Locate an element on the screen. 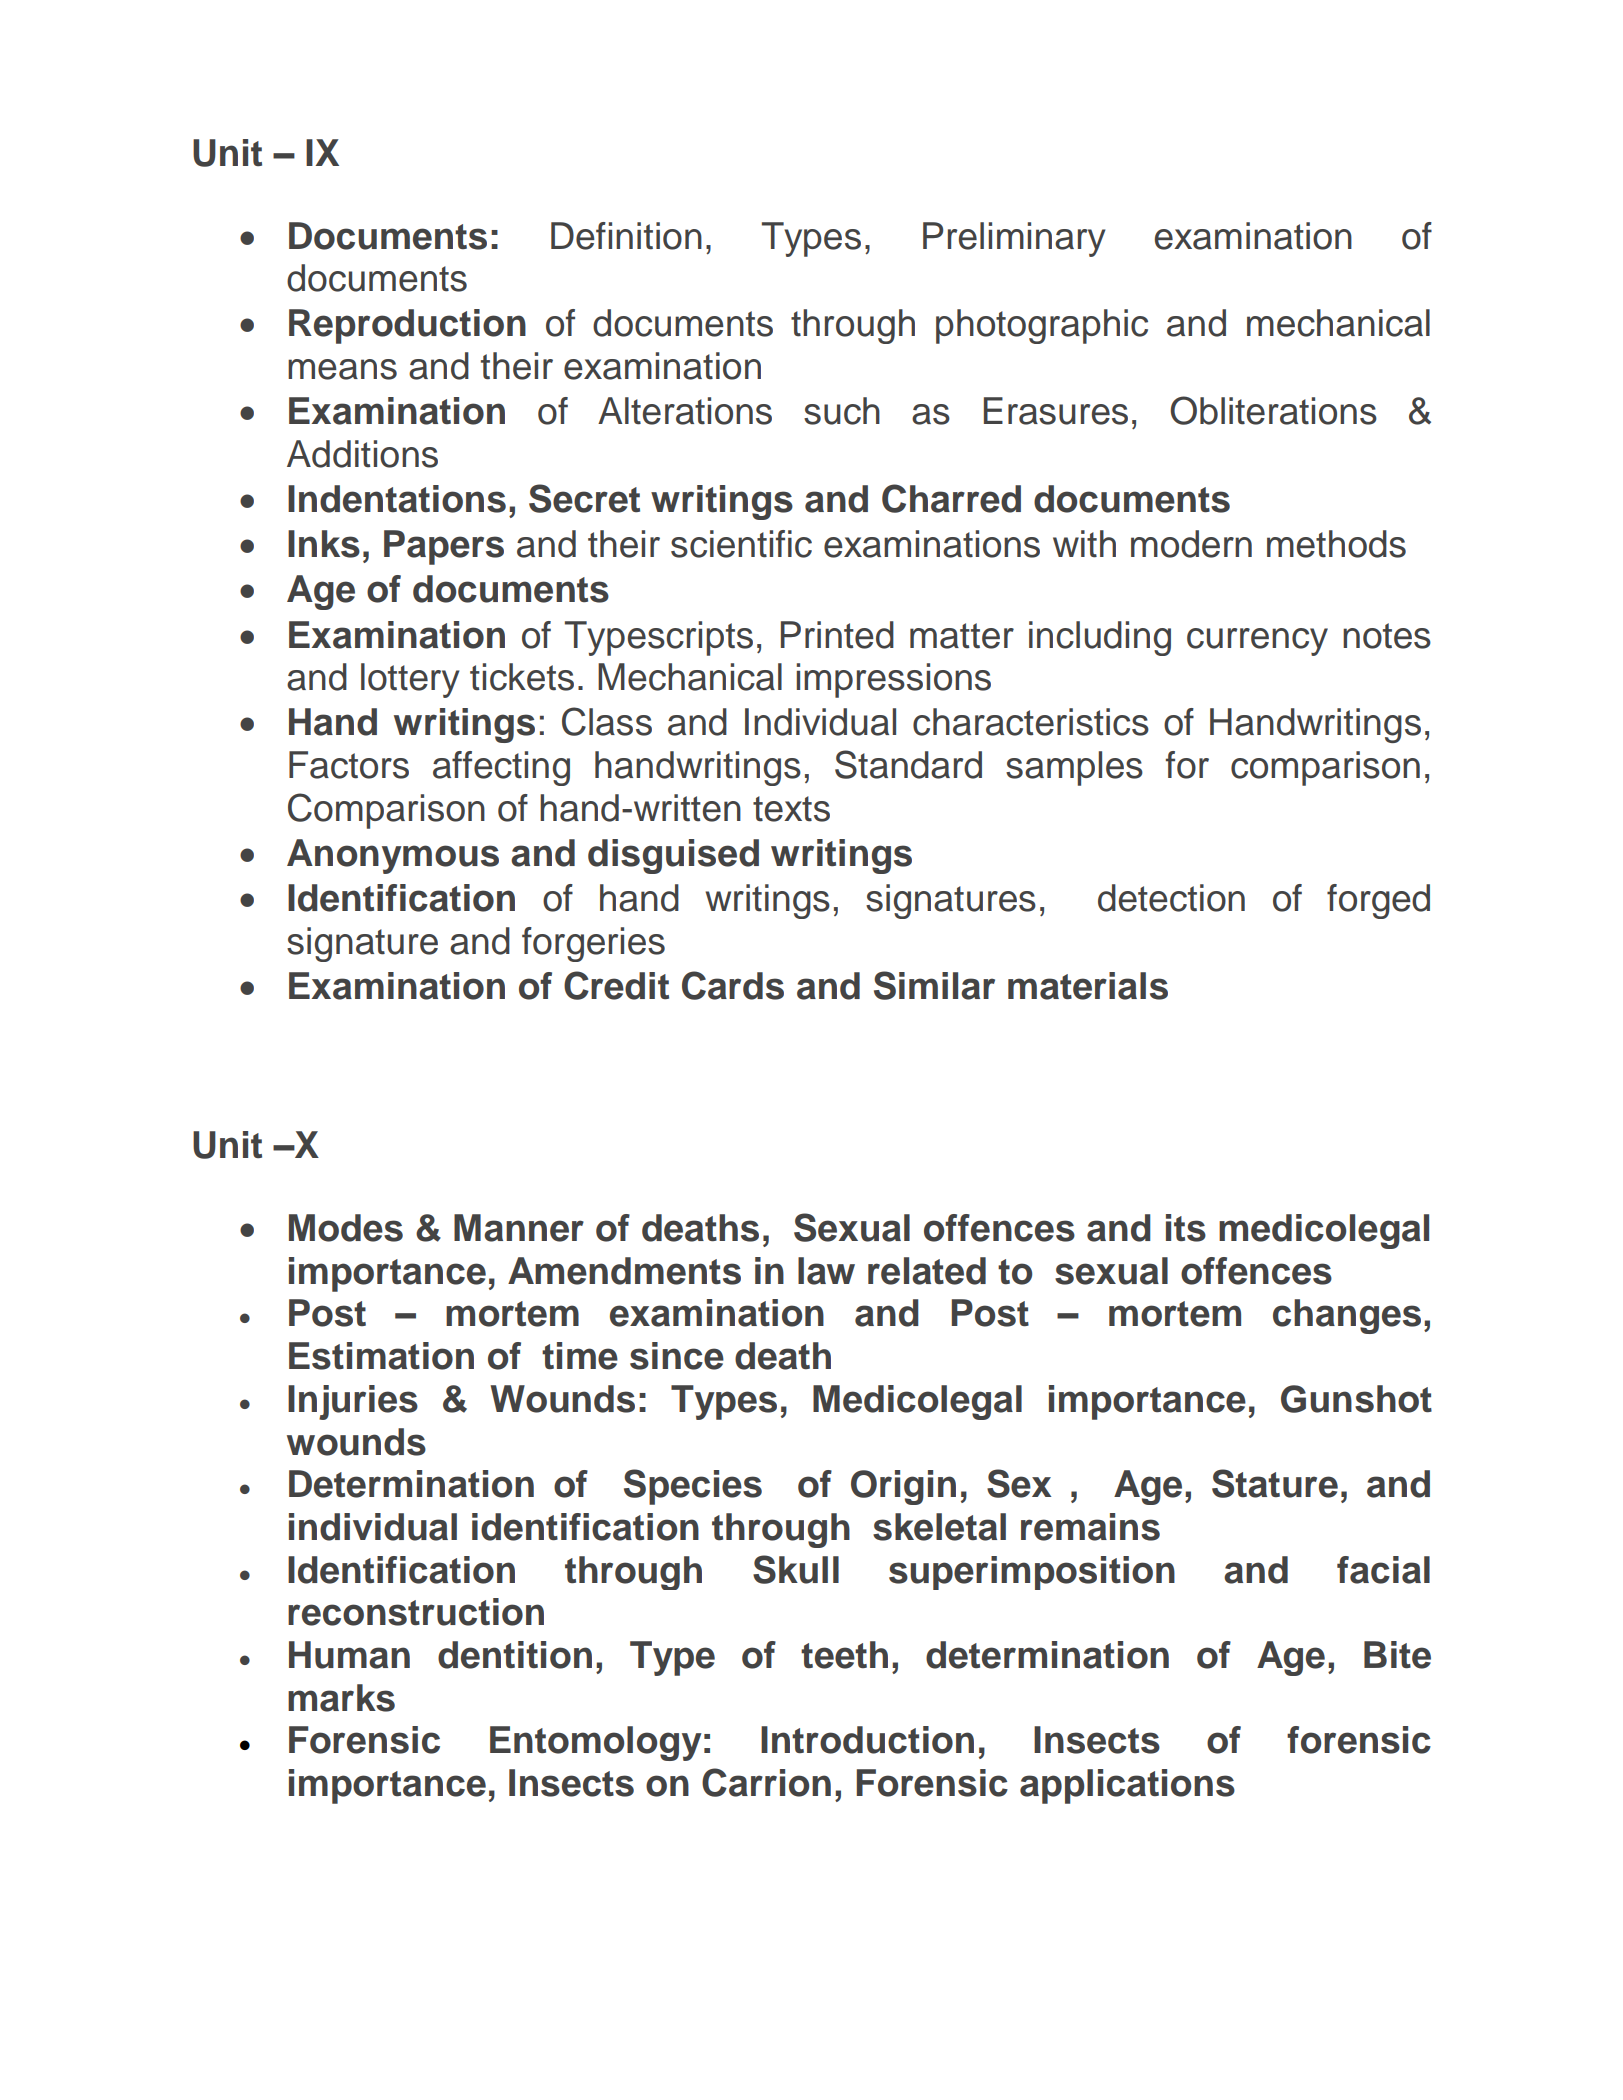  Reproduction is located at coordinates (407, 326).
